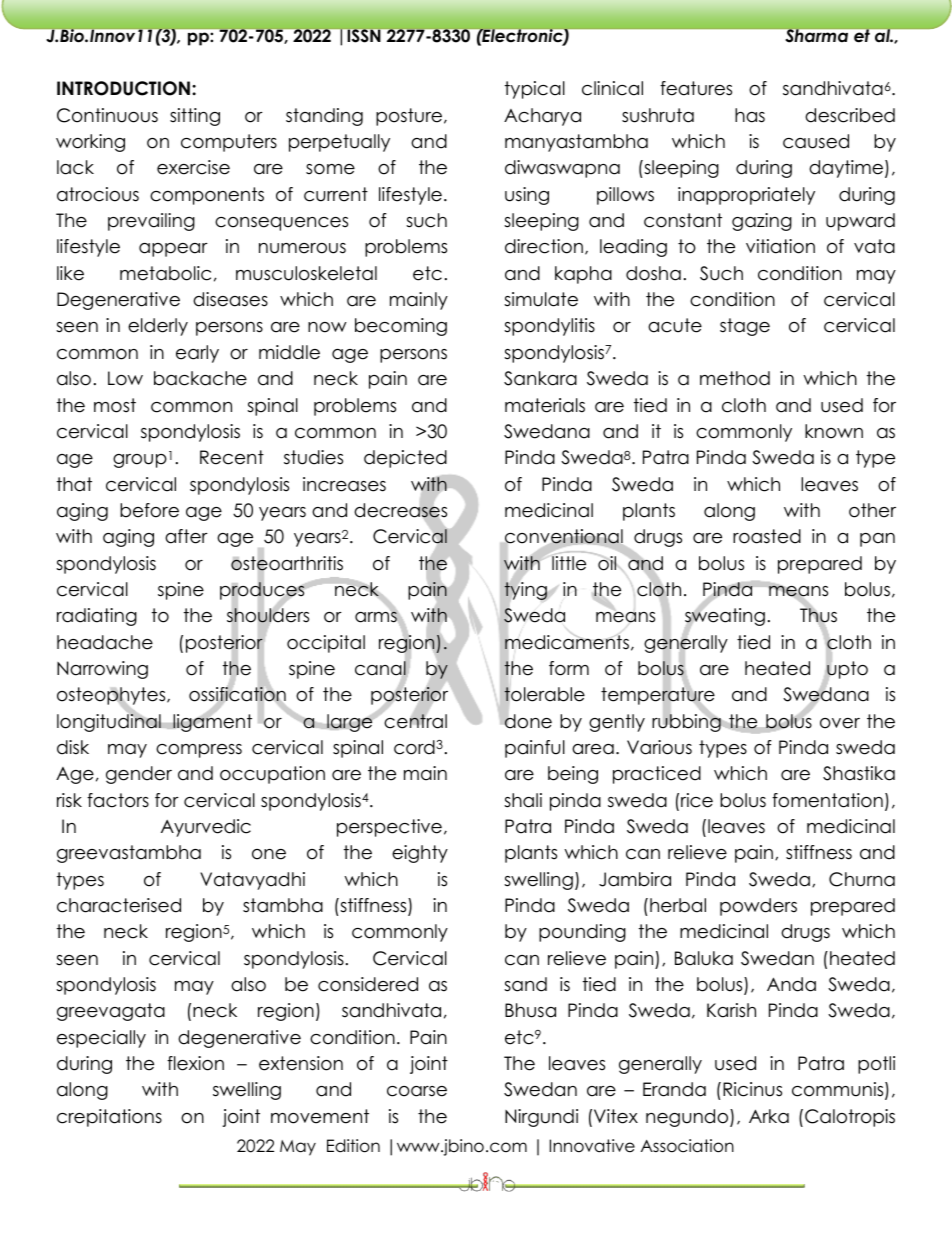  I want to click on sitting, so click(195, 117).
